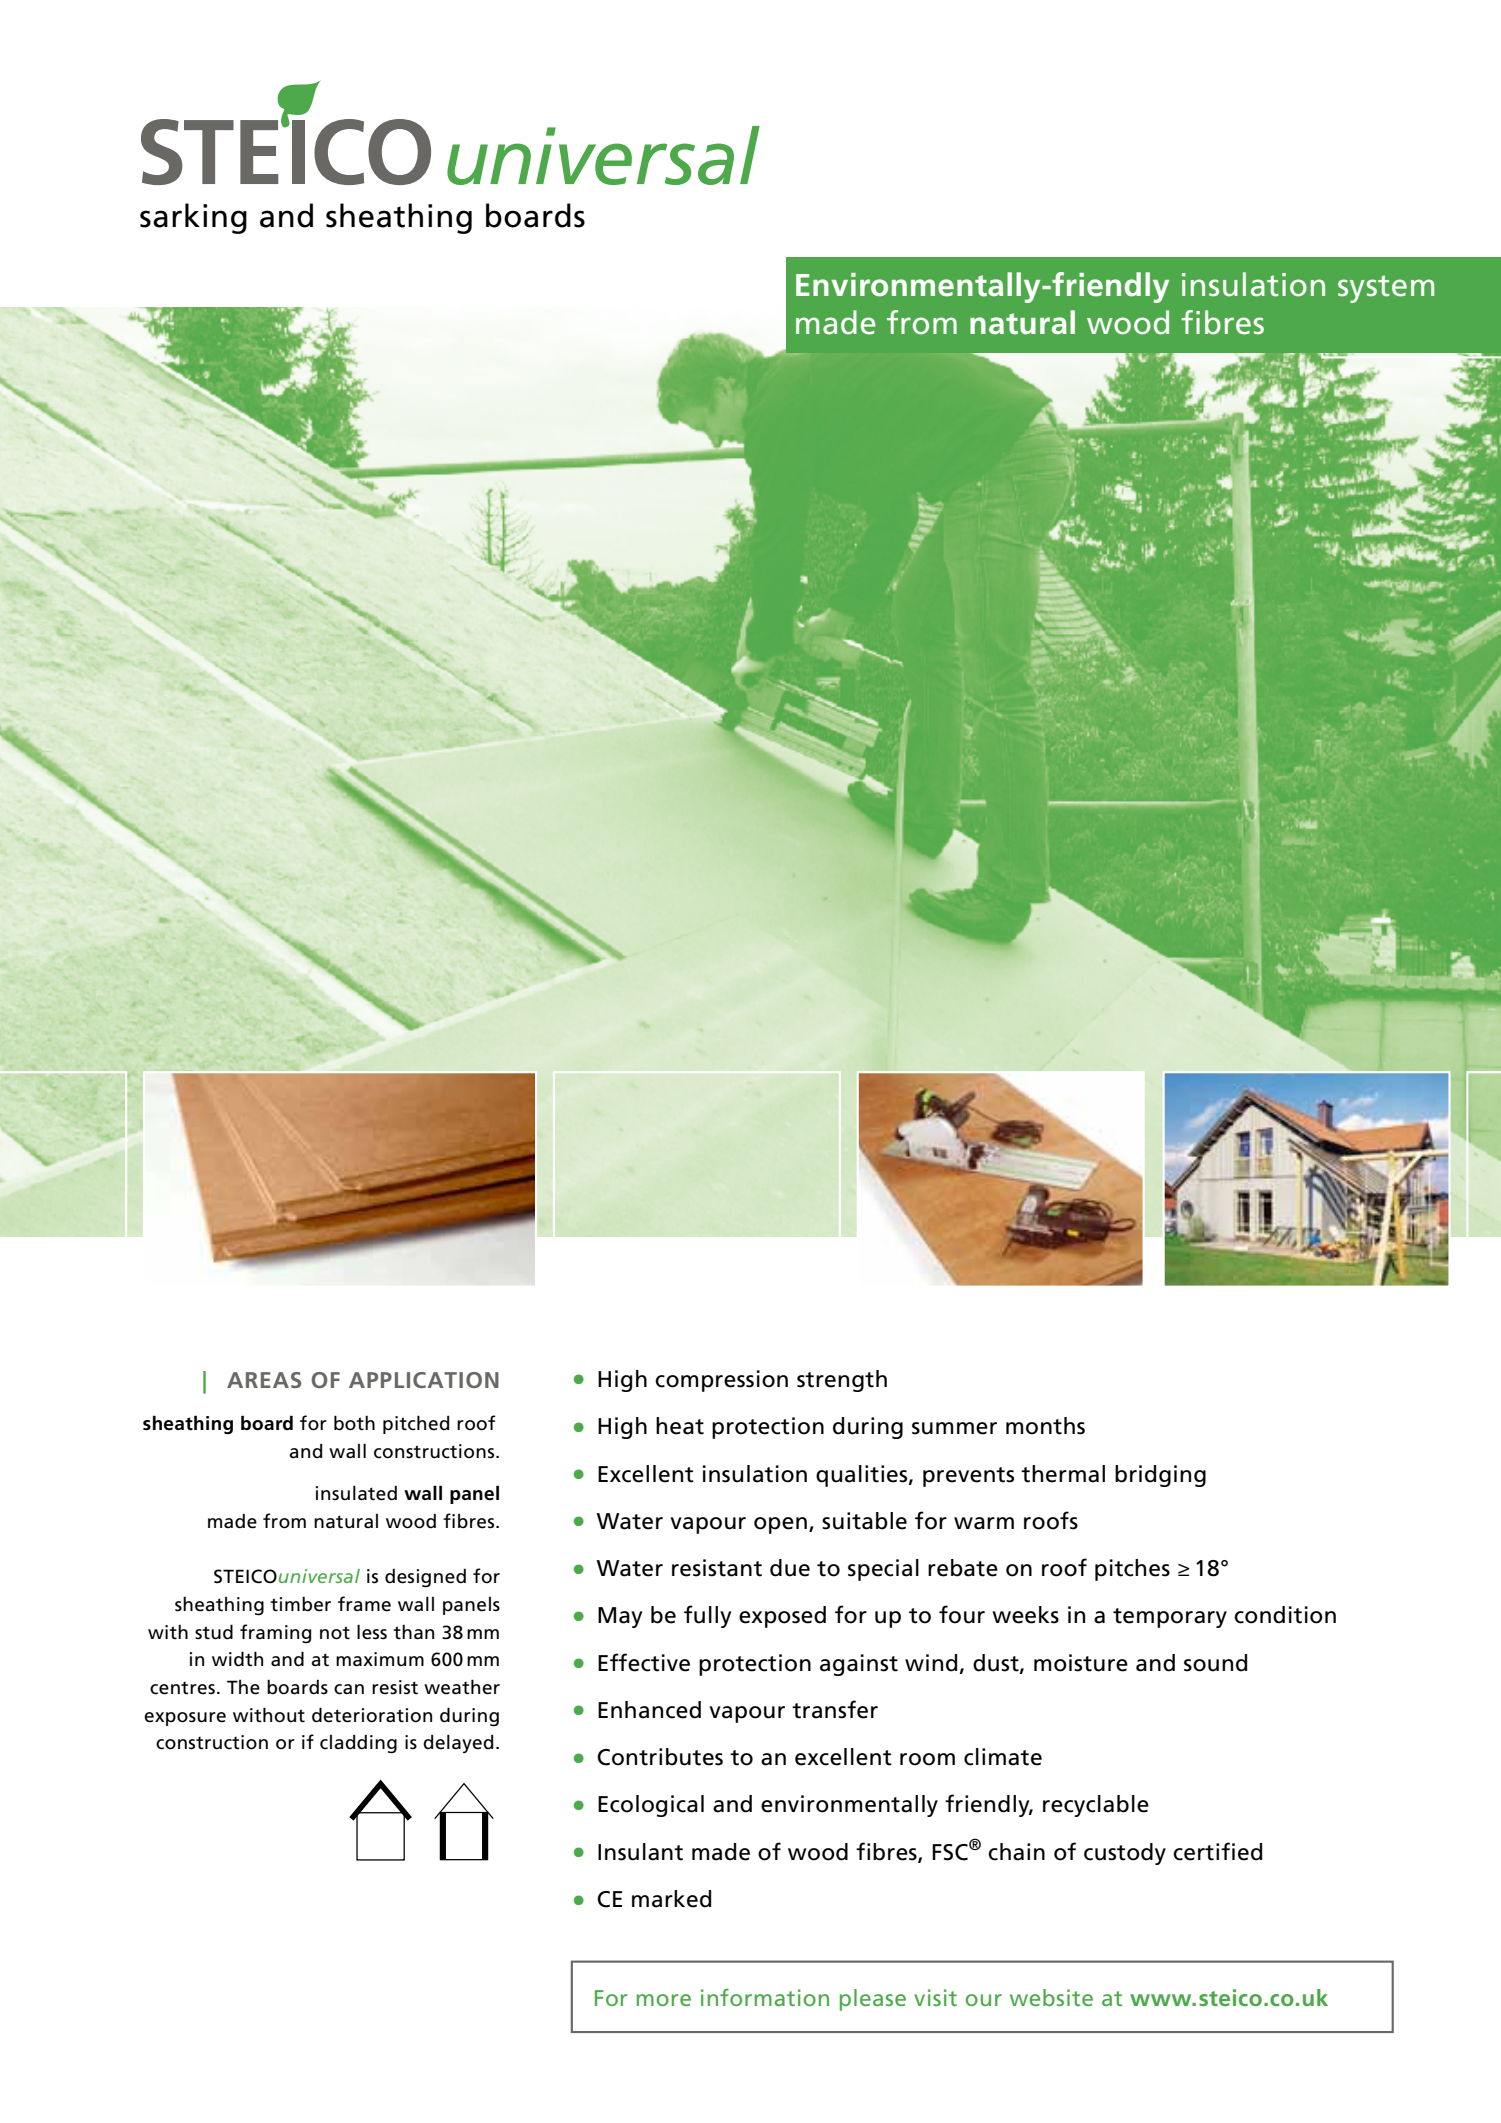 The image size is (1501, 2123). Describe the element at coordinates (721, 1381) in the image. I see `compression` at that location.
